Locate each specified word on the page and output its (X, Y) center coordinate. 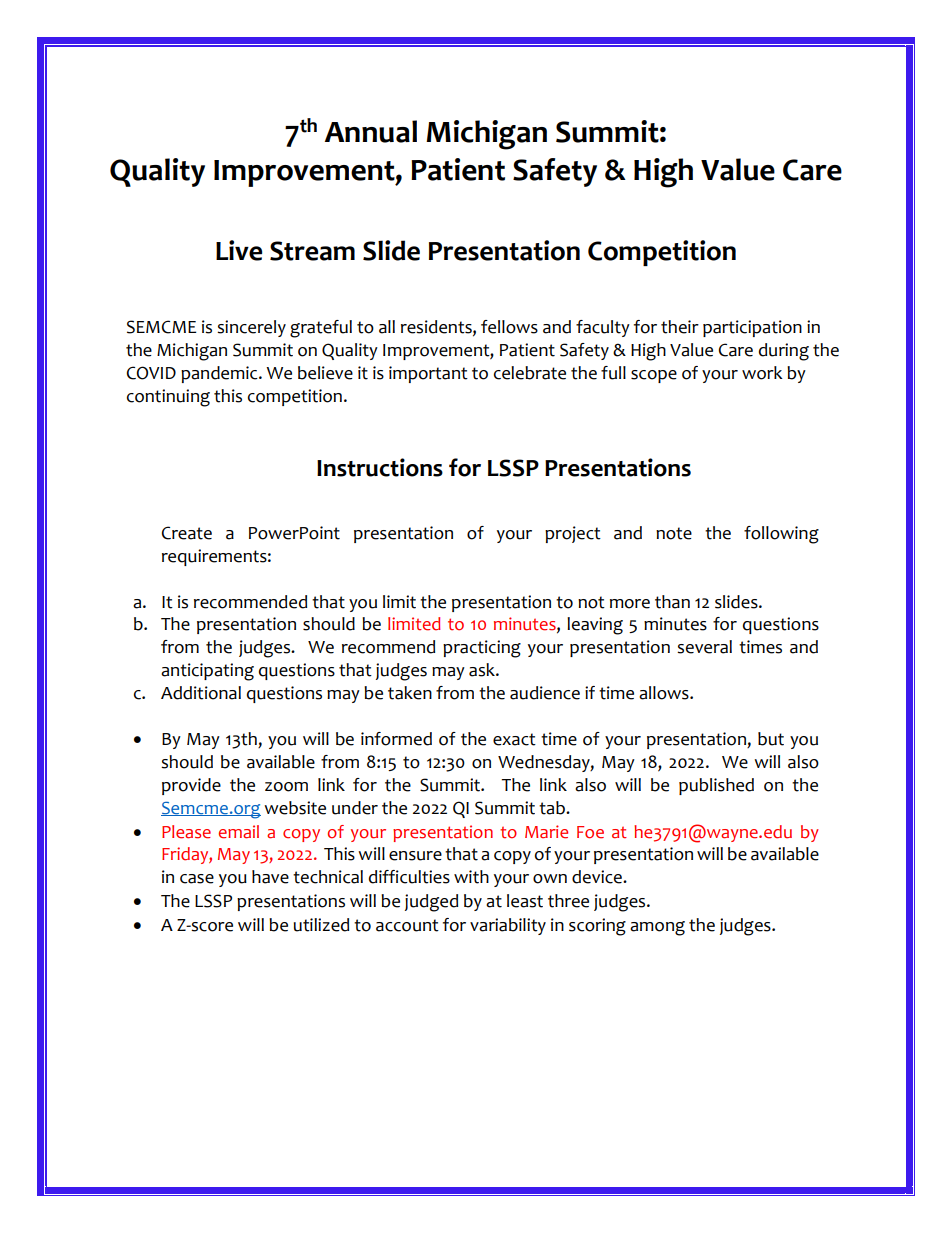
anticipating (207, 672)
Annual (371, 131)
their (680, 327)
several (704, 647)
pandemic (220, 374)
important (428, 374)
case (197, 879)
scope (654, 376)
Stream (312, 251)
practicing (482, 649)
